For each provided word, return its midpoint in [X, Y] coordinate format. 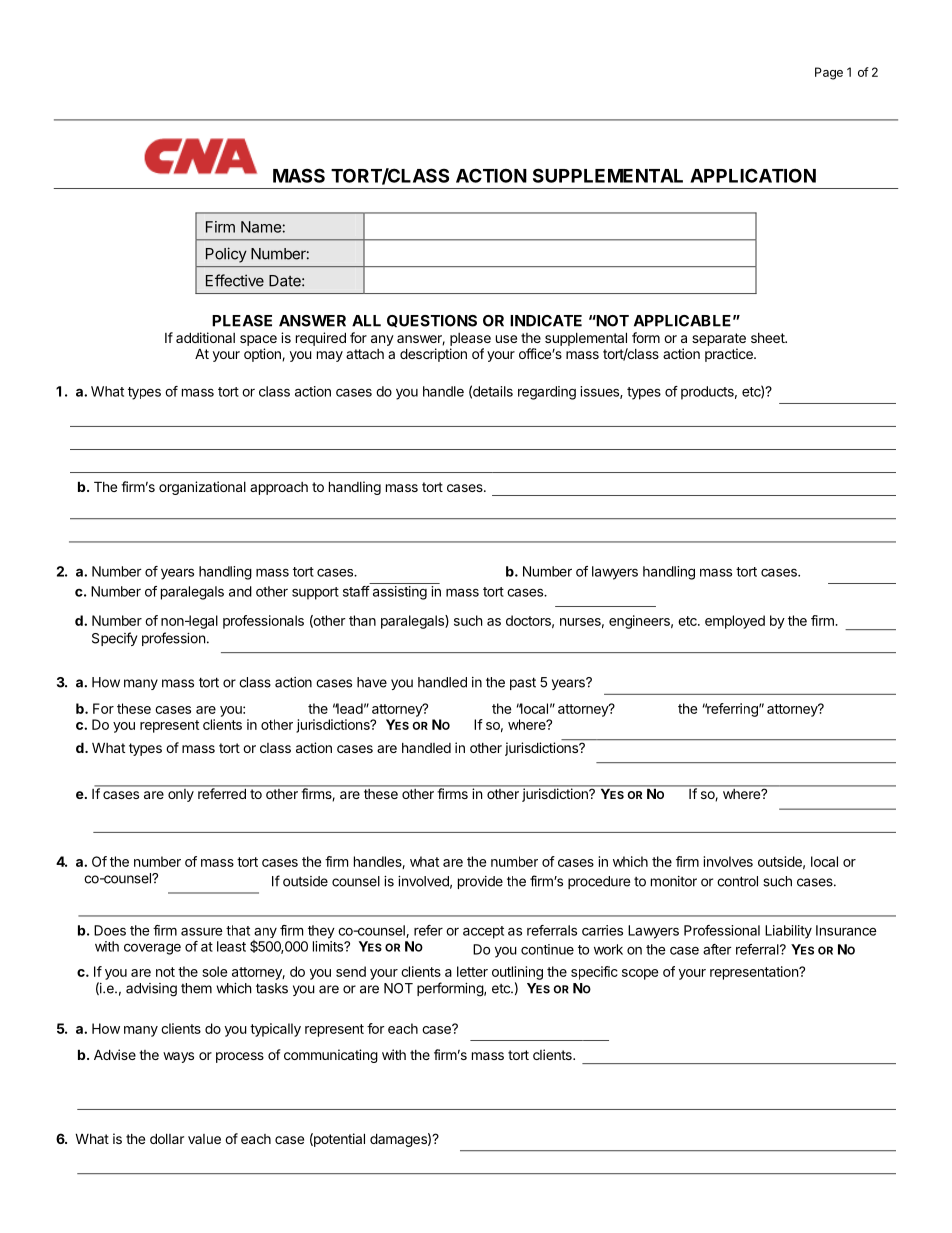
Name [261, 227]
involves [728, 861]
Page [829, 73]
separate [719, 339]
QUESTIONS [432, 321]
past [523, 683]
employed [735, 622]
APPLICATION [753, 175]
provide [480, 882]
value [204, 1139]
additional [205, 337]
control [737, 881]
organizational [202, 488]
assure [202, 931]
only [181, 794]
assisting [400, 593]
